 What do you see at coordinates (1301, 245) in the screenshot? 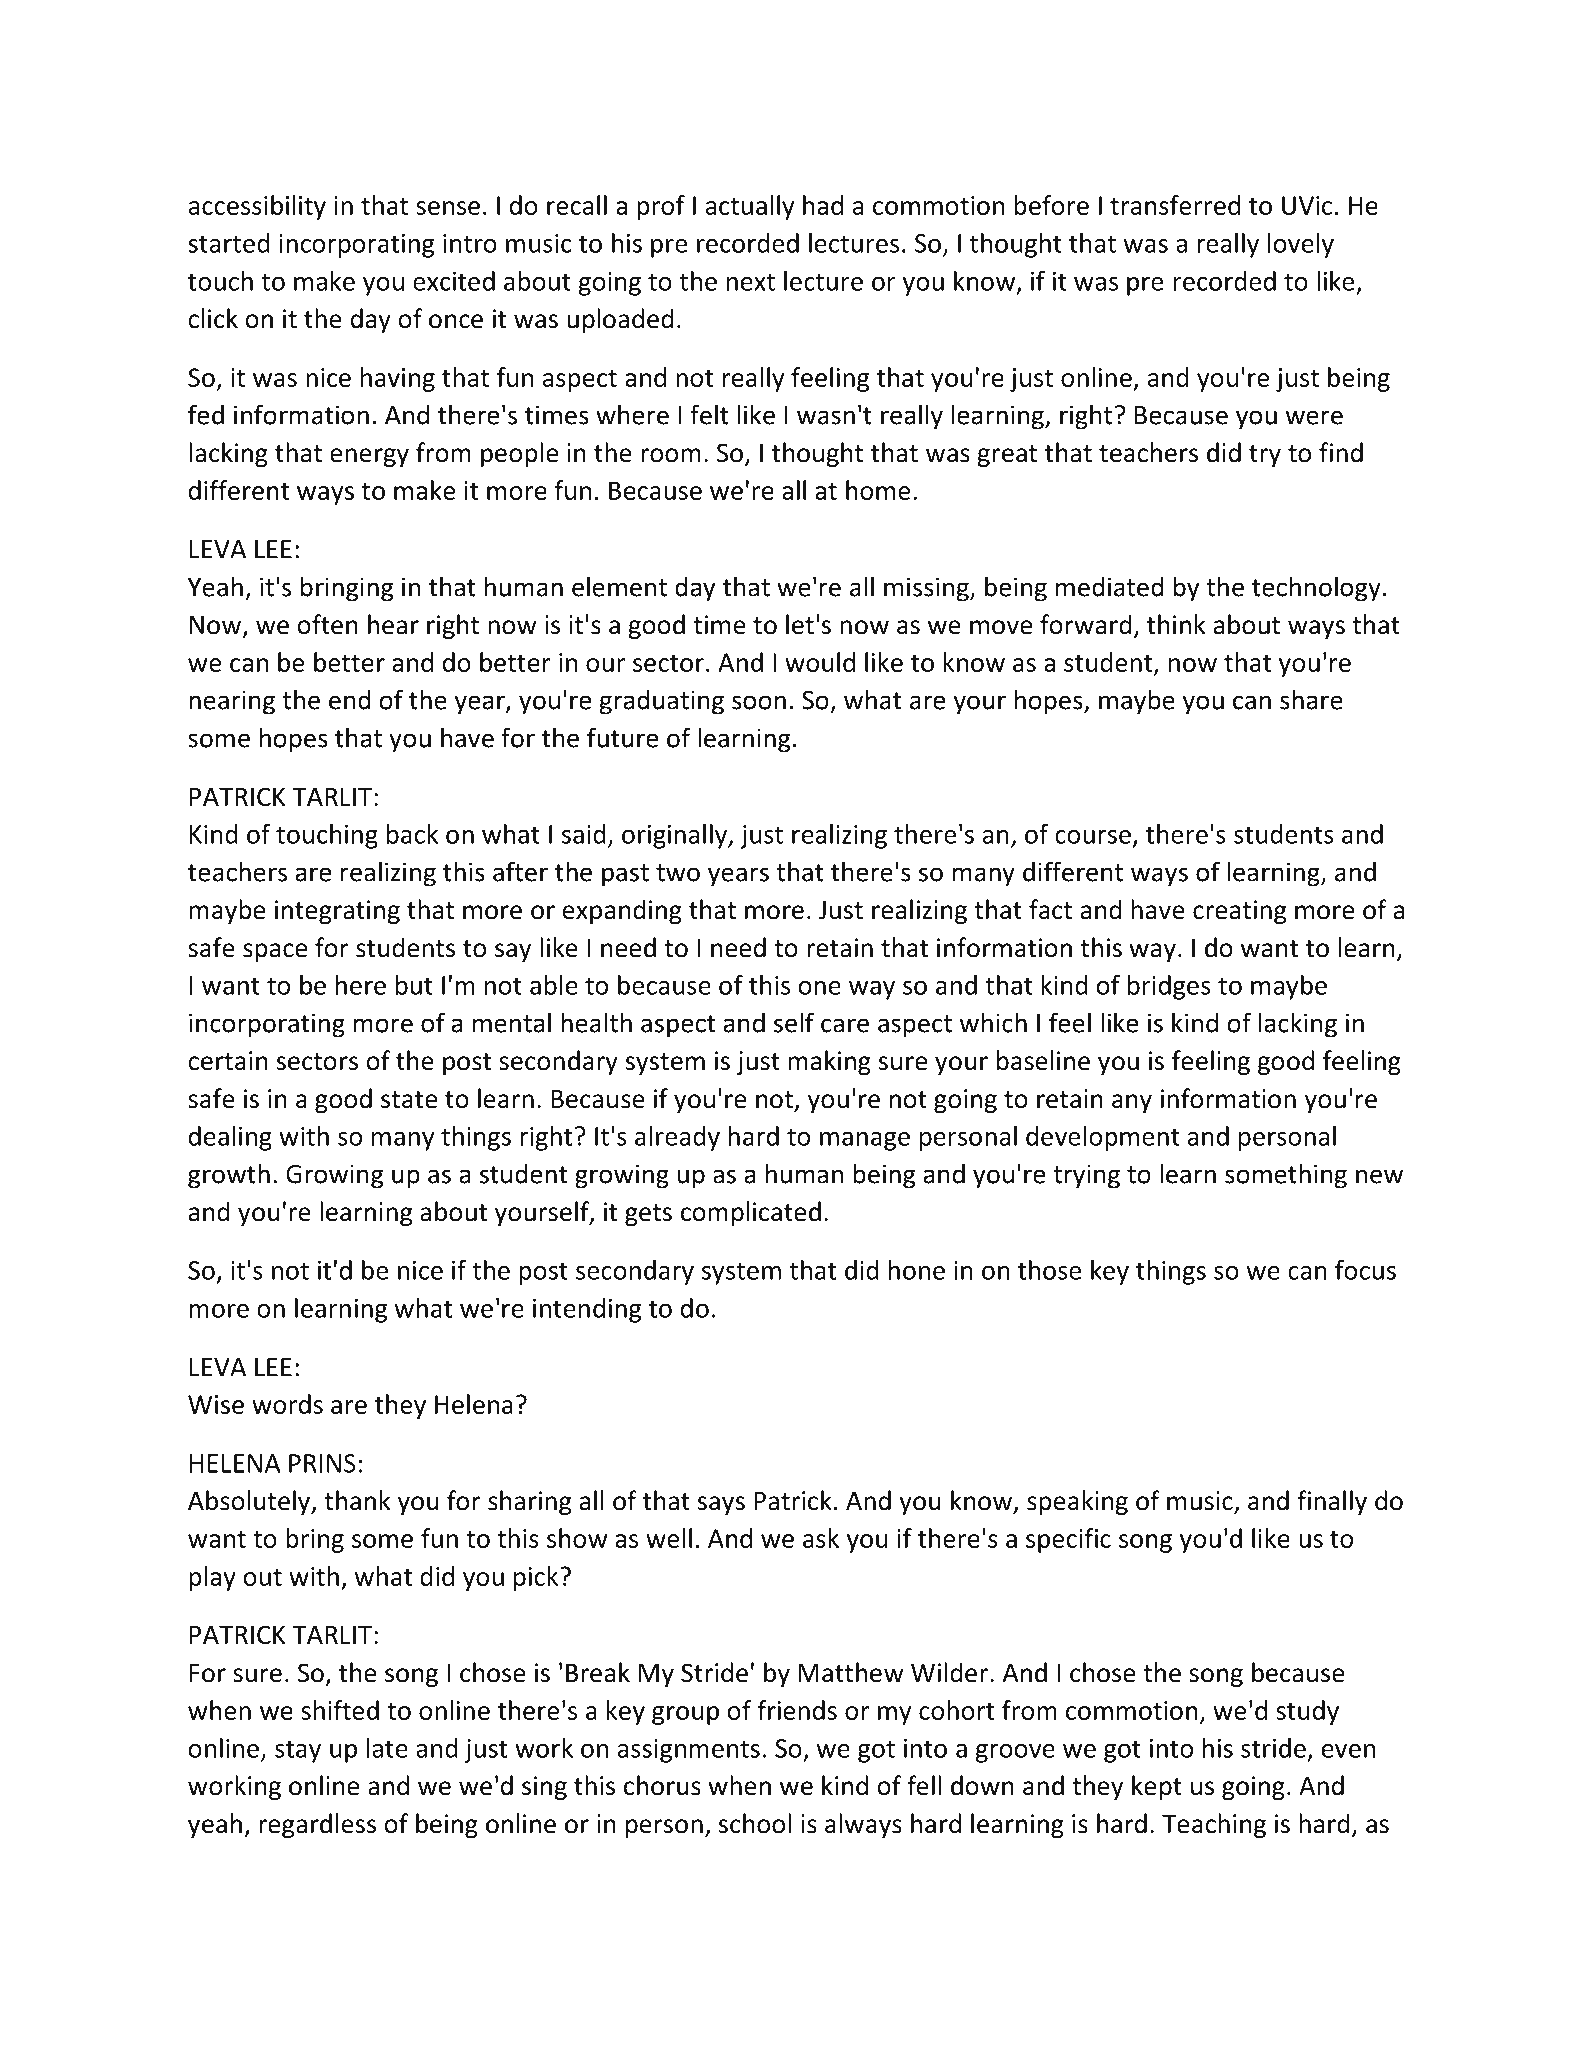
I see `lovely` at bounding box center [1301, 245].
